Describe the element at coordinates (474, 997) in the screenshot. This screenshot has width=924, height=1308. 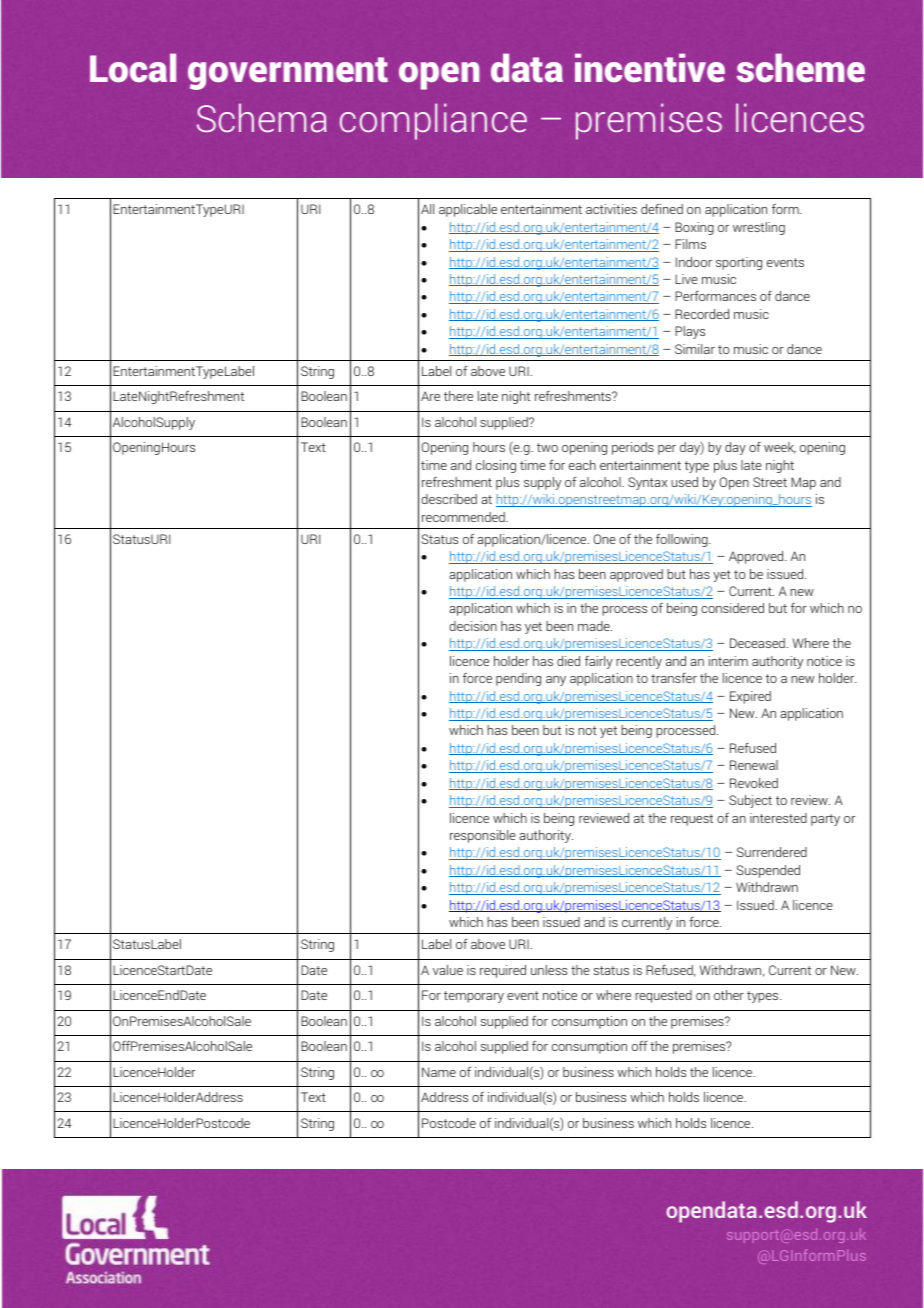
I see `temporary` at that location.
